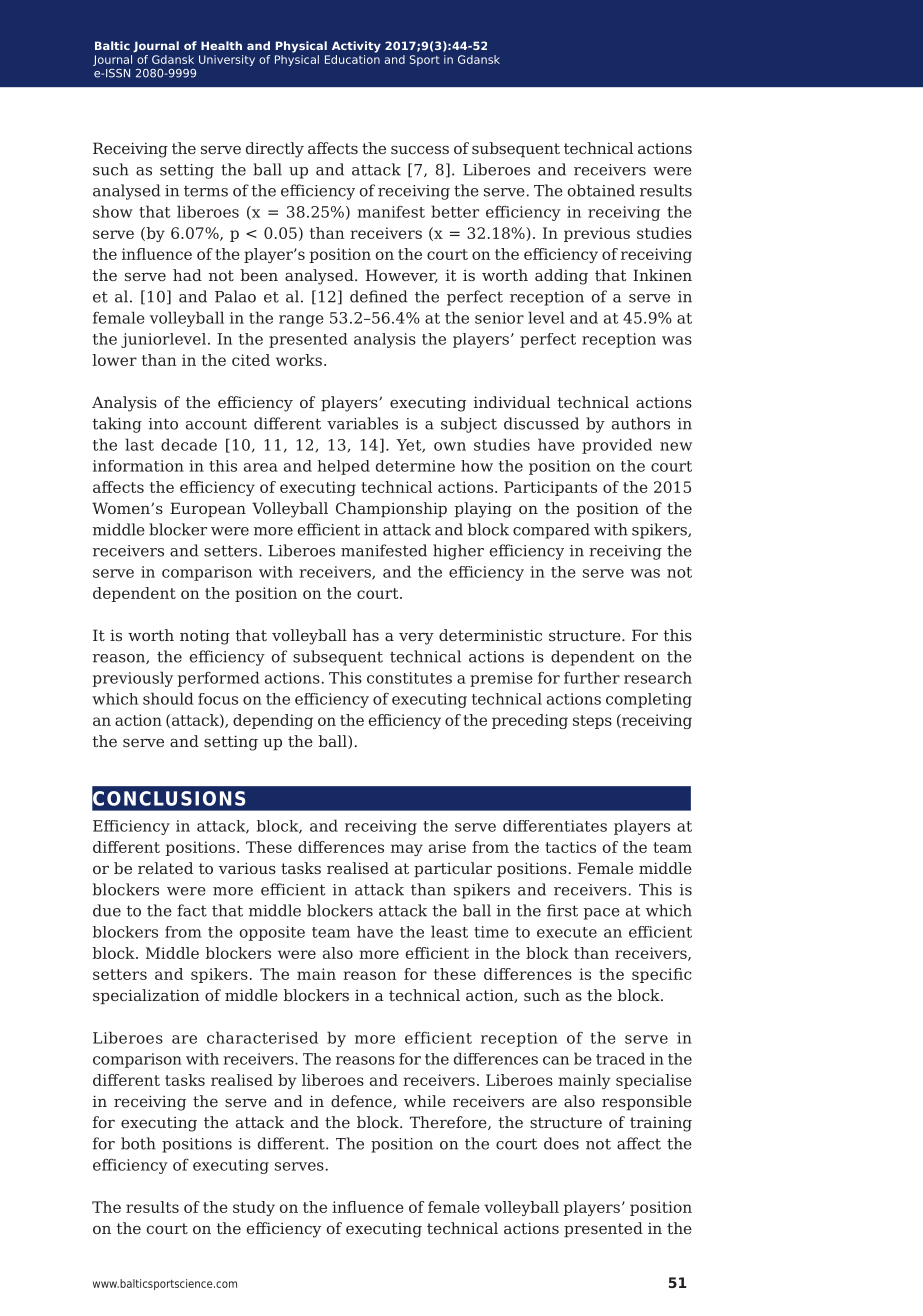  What do you see at coordinates (352, 58) in the document?
I see `Education` at bounding box center [352, 58].
